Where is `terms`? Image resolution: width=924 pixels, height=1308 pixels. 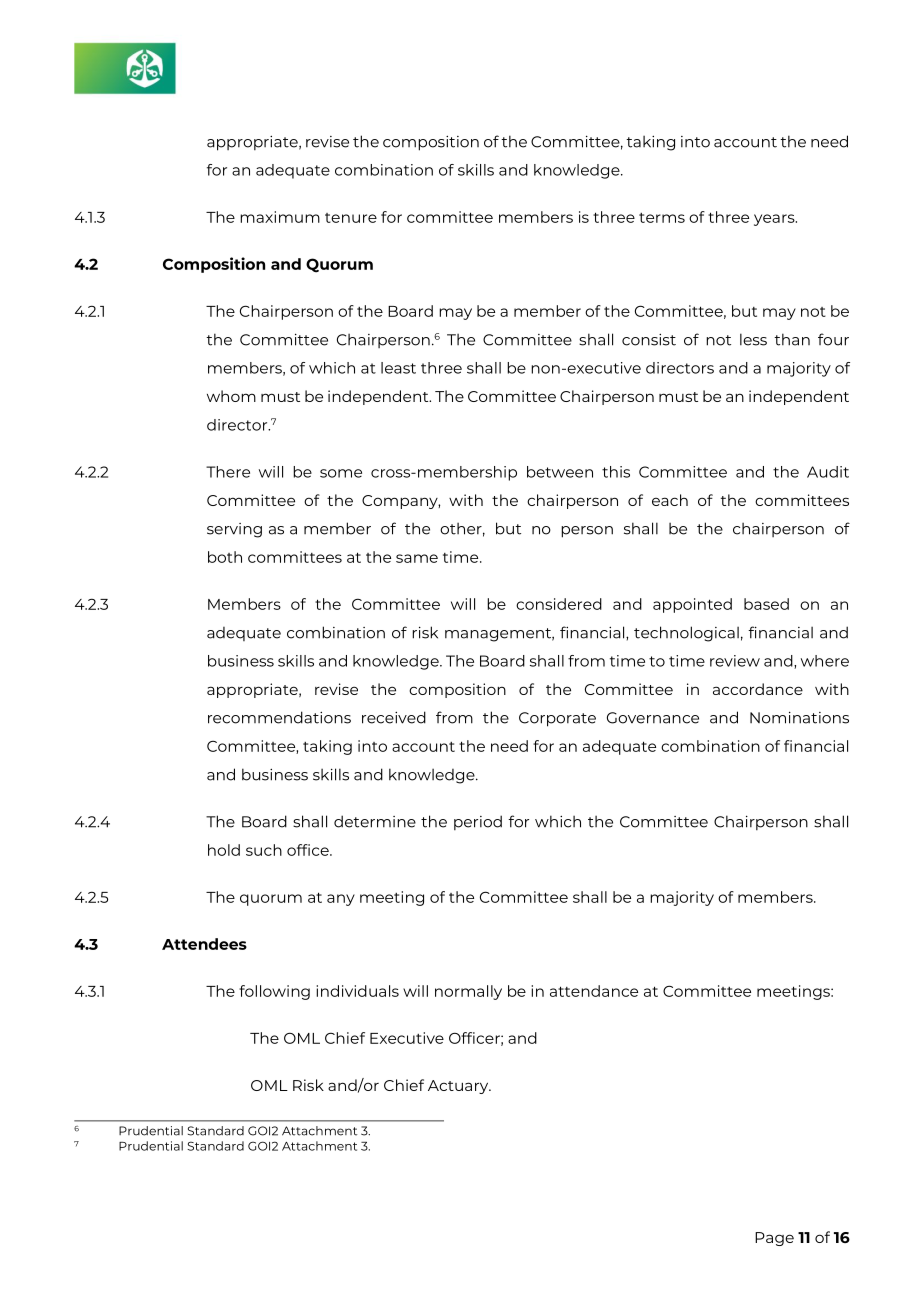 terms is located at coordinates (662, 218).
